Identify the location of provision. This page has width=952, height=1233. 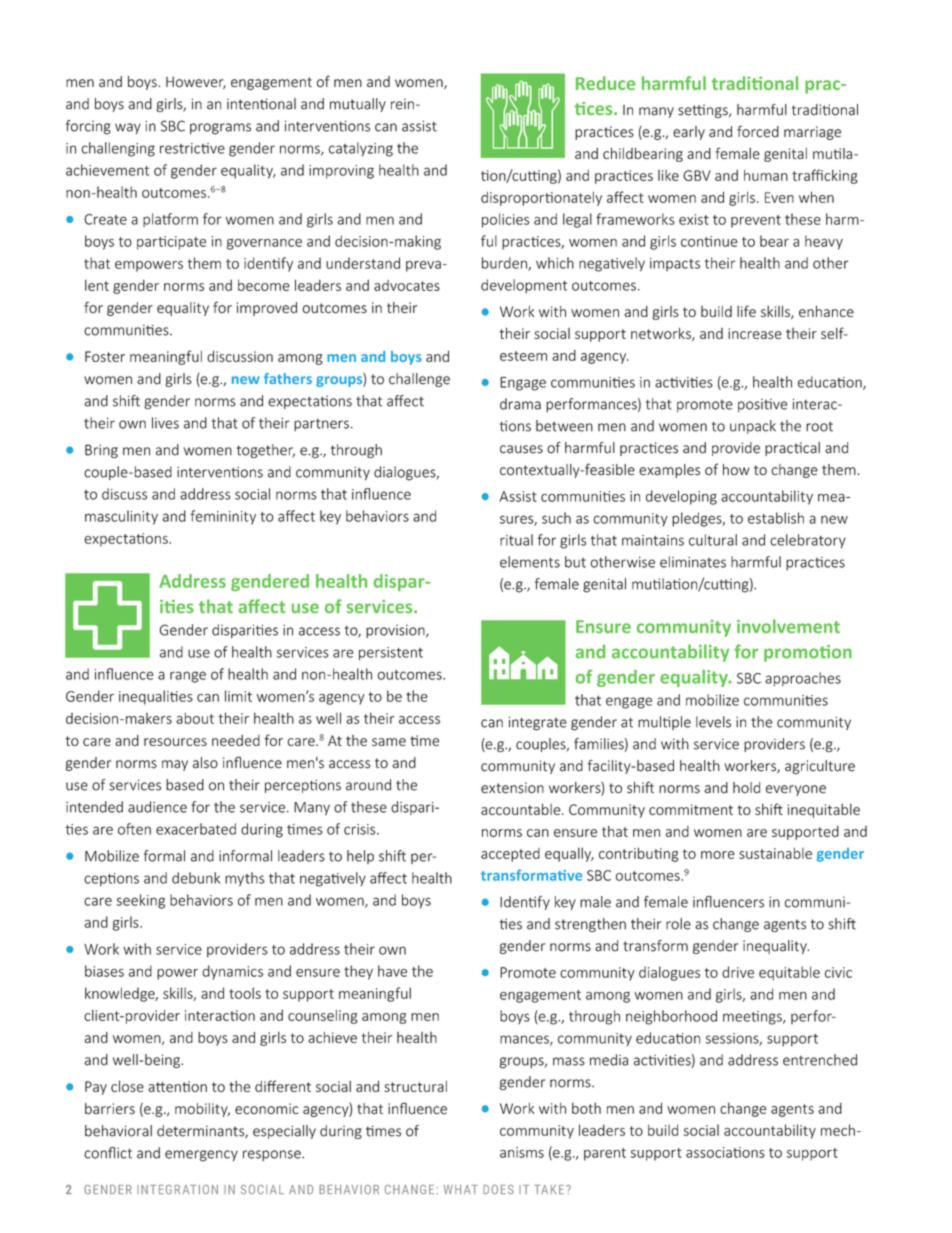
(396, 631).
